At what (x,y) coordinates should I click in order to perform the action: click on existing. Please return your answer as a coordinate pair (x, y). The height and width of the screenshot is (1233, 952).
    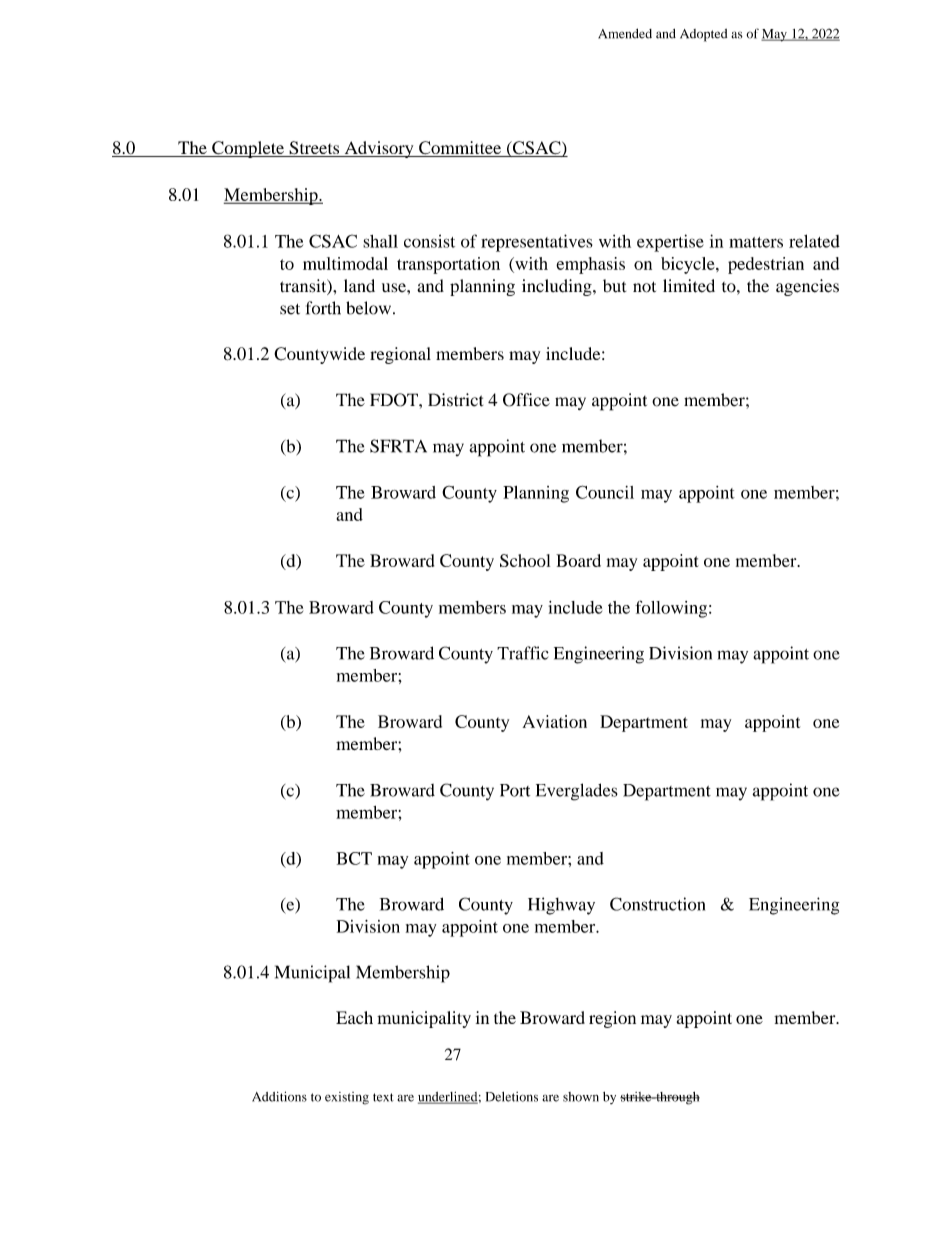
    Looking at the image, I should click on (347, 1098).
